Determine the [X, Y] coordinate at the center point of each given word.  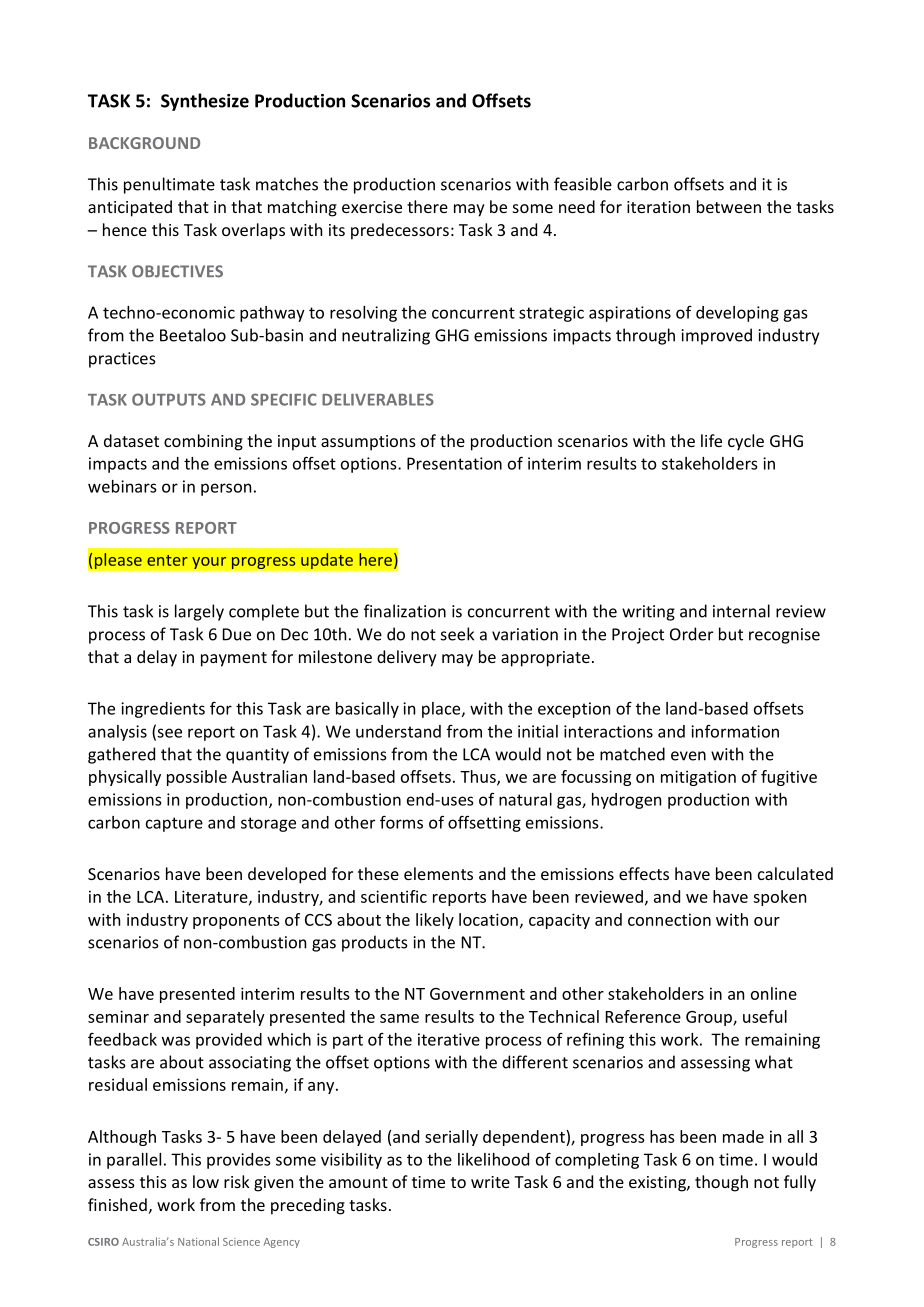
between [729, 206]
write [490, 1182]
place [442, 710]
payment [234, 659]
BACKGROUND [144, 143]
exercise [372, 207]
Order [691, 634]
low [206, 1181]
